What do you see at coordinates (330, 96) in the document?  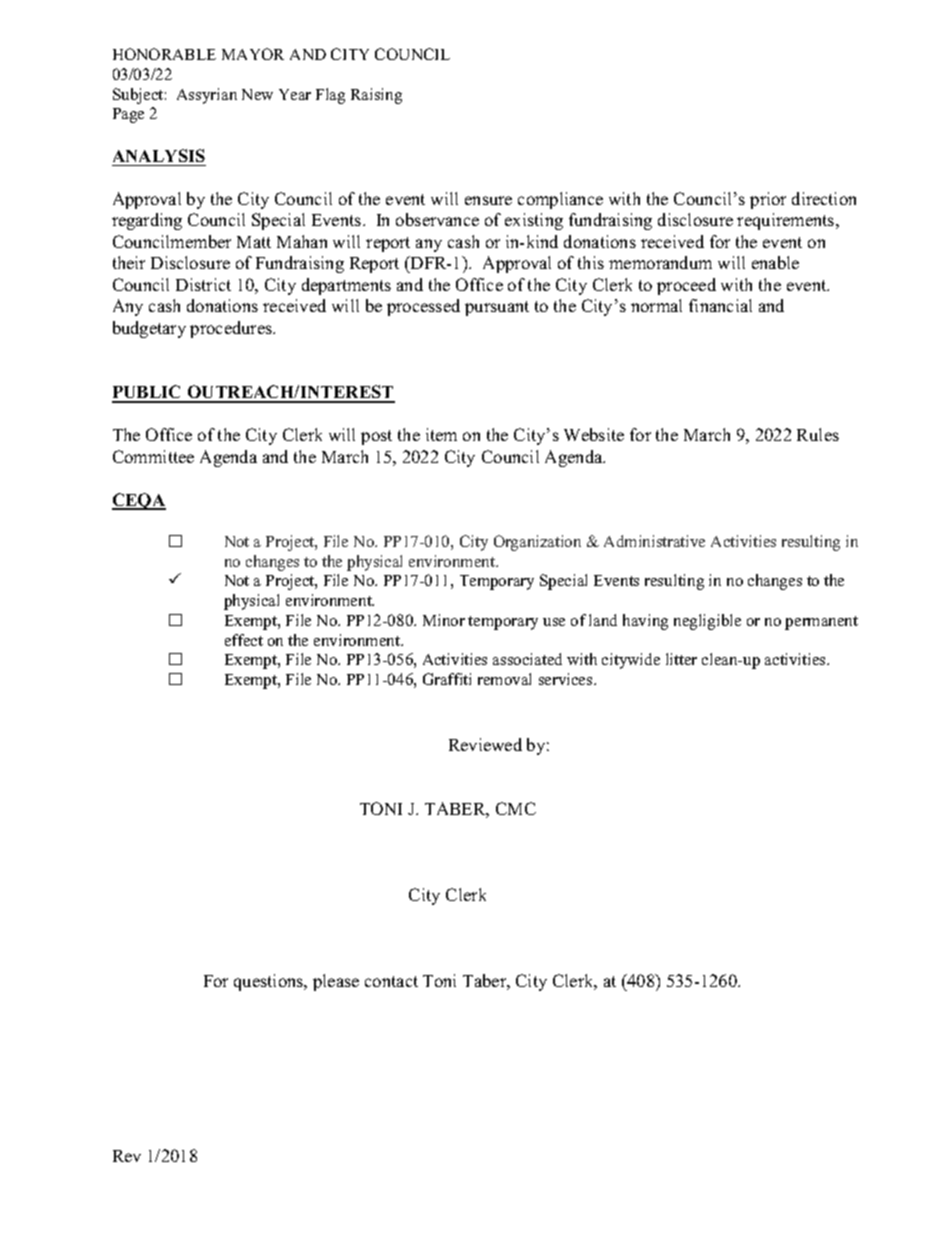 I see `Flag` at bounding box center [330, 96].
